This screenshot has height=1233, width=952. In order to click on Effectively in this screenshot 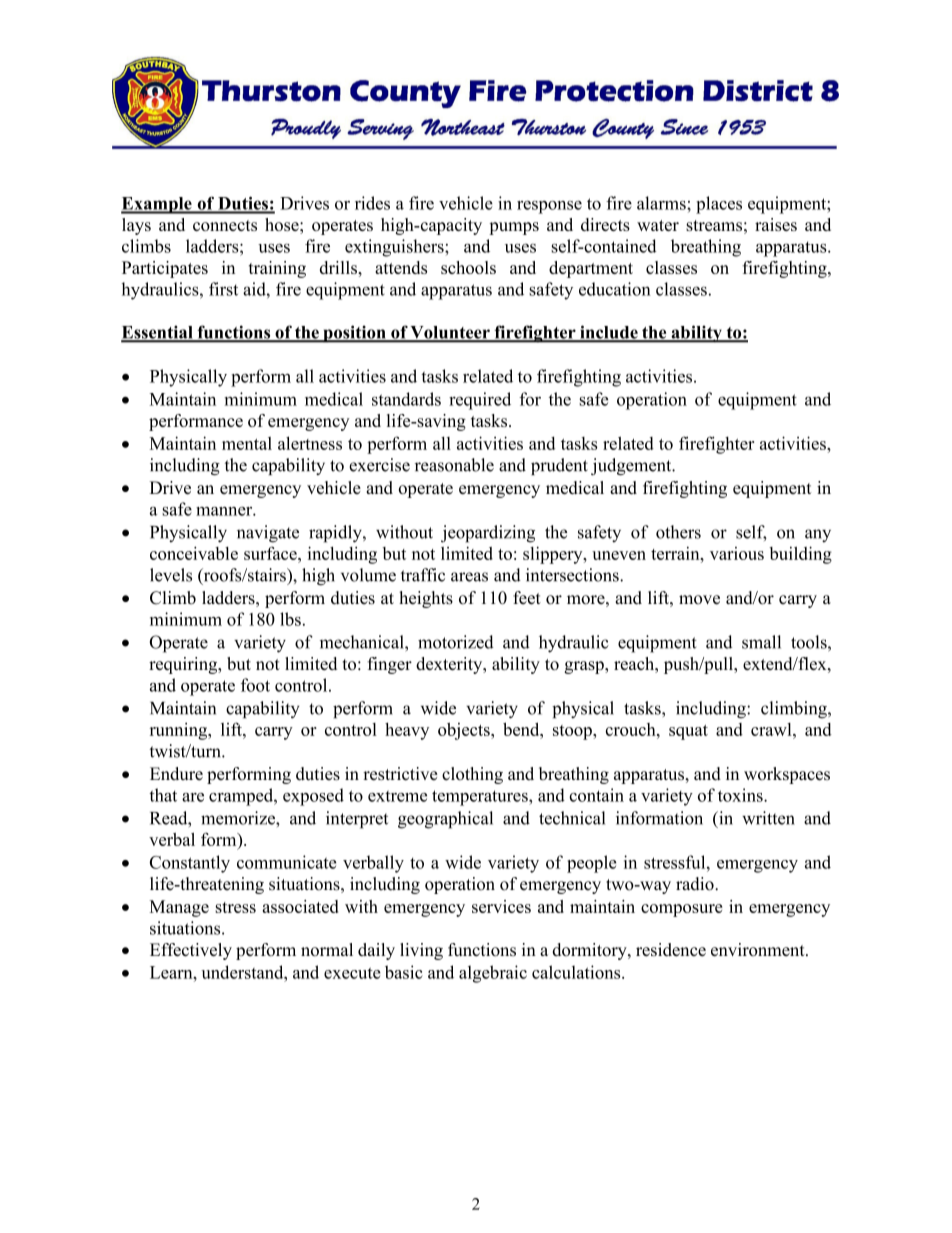, I will do `click(191, 951)`.
